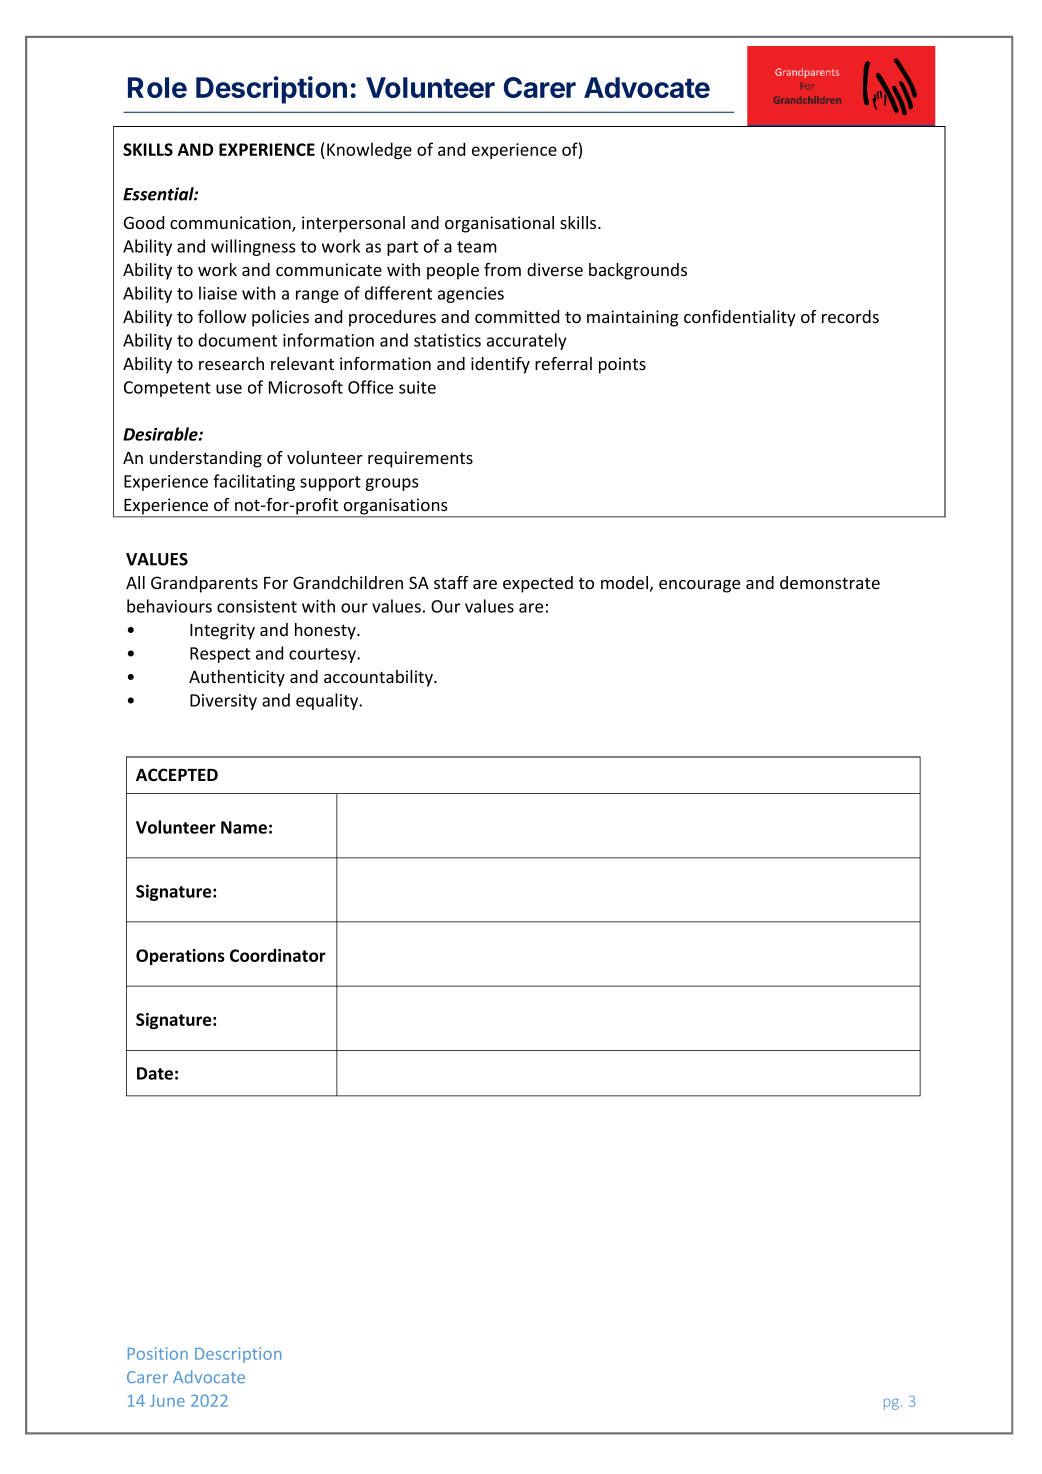 This document has width=1042, height=1474. Describe the element at coordinates (180, 957) in the document. I see `Operations` at that location.
